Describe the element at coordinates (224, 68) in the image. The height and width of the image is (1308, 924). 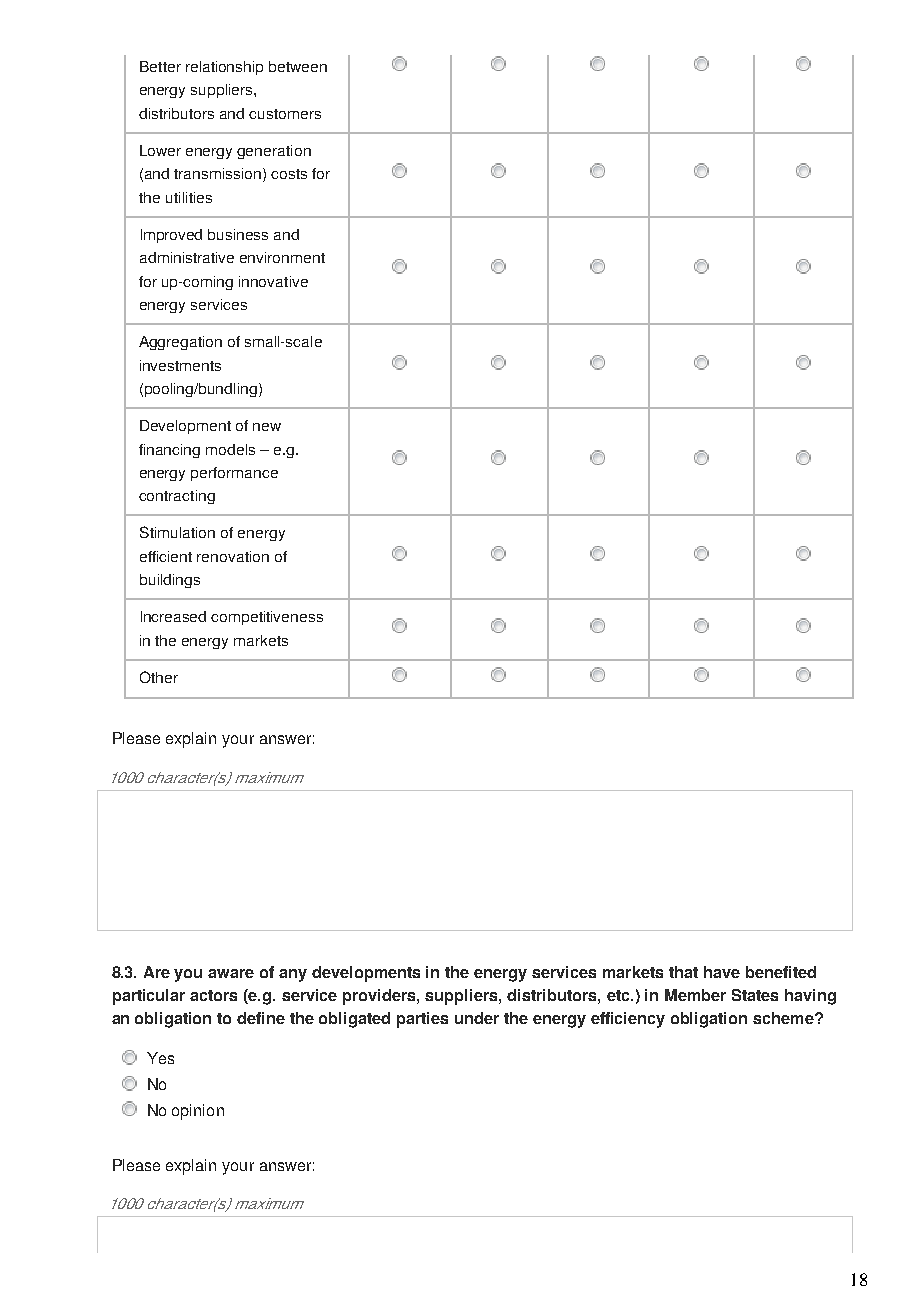
I see `relationship` at that location.
